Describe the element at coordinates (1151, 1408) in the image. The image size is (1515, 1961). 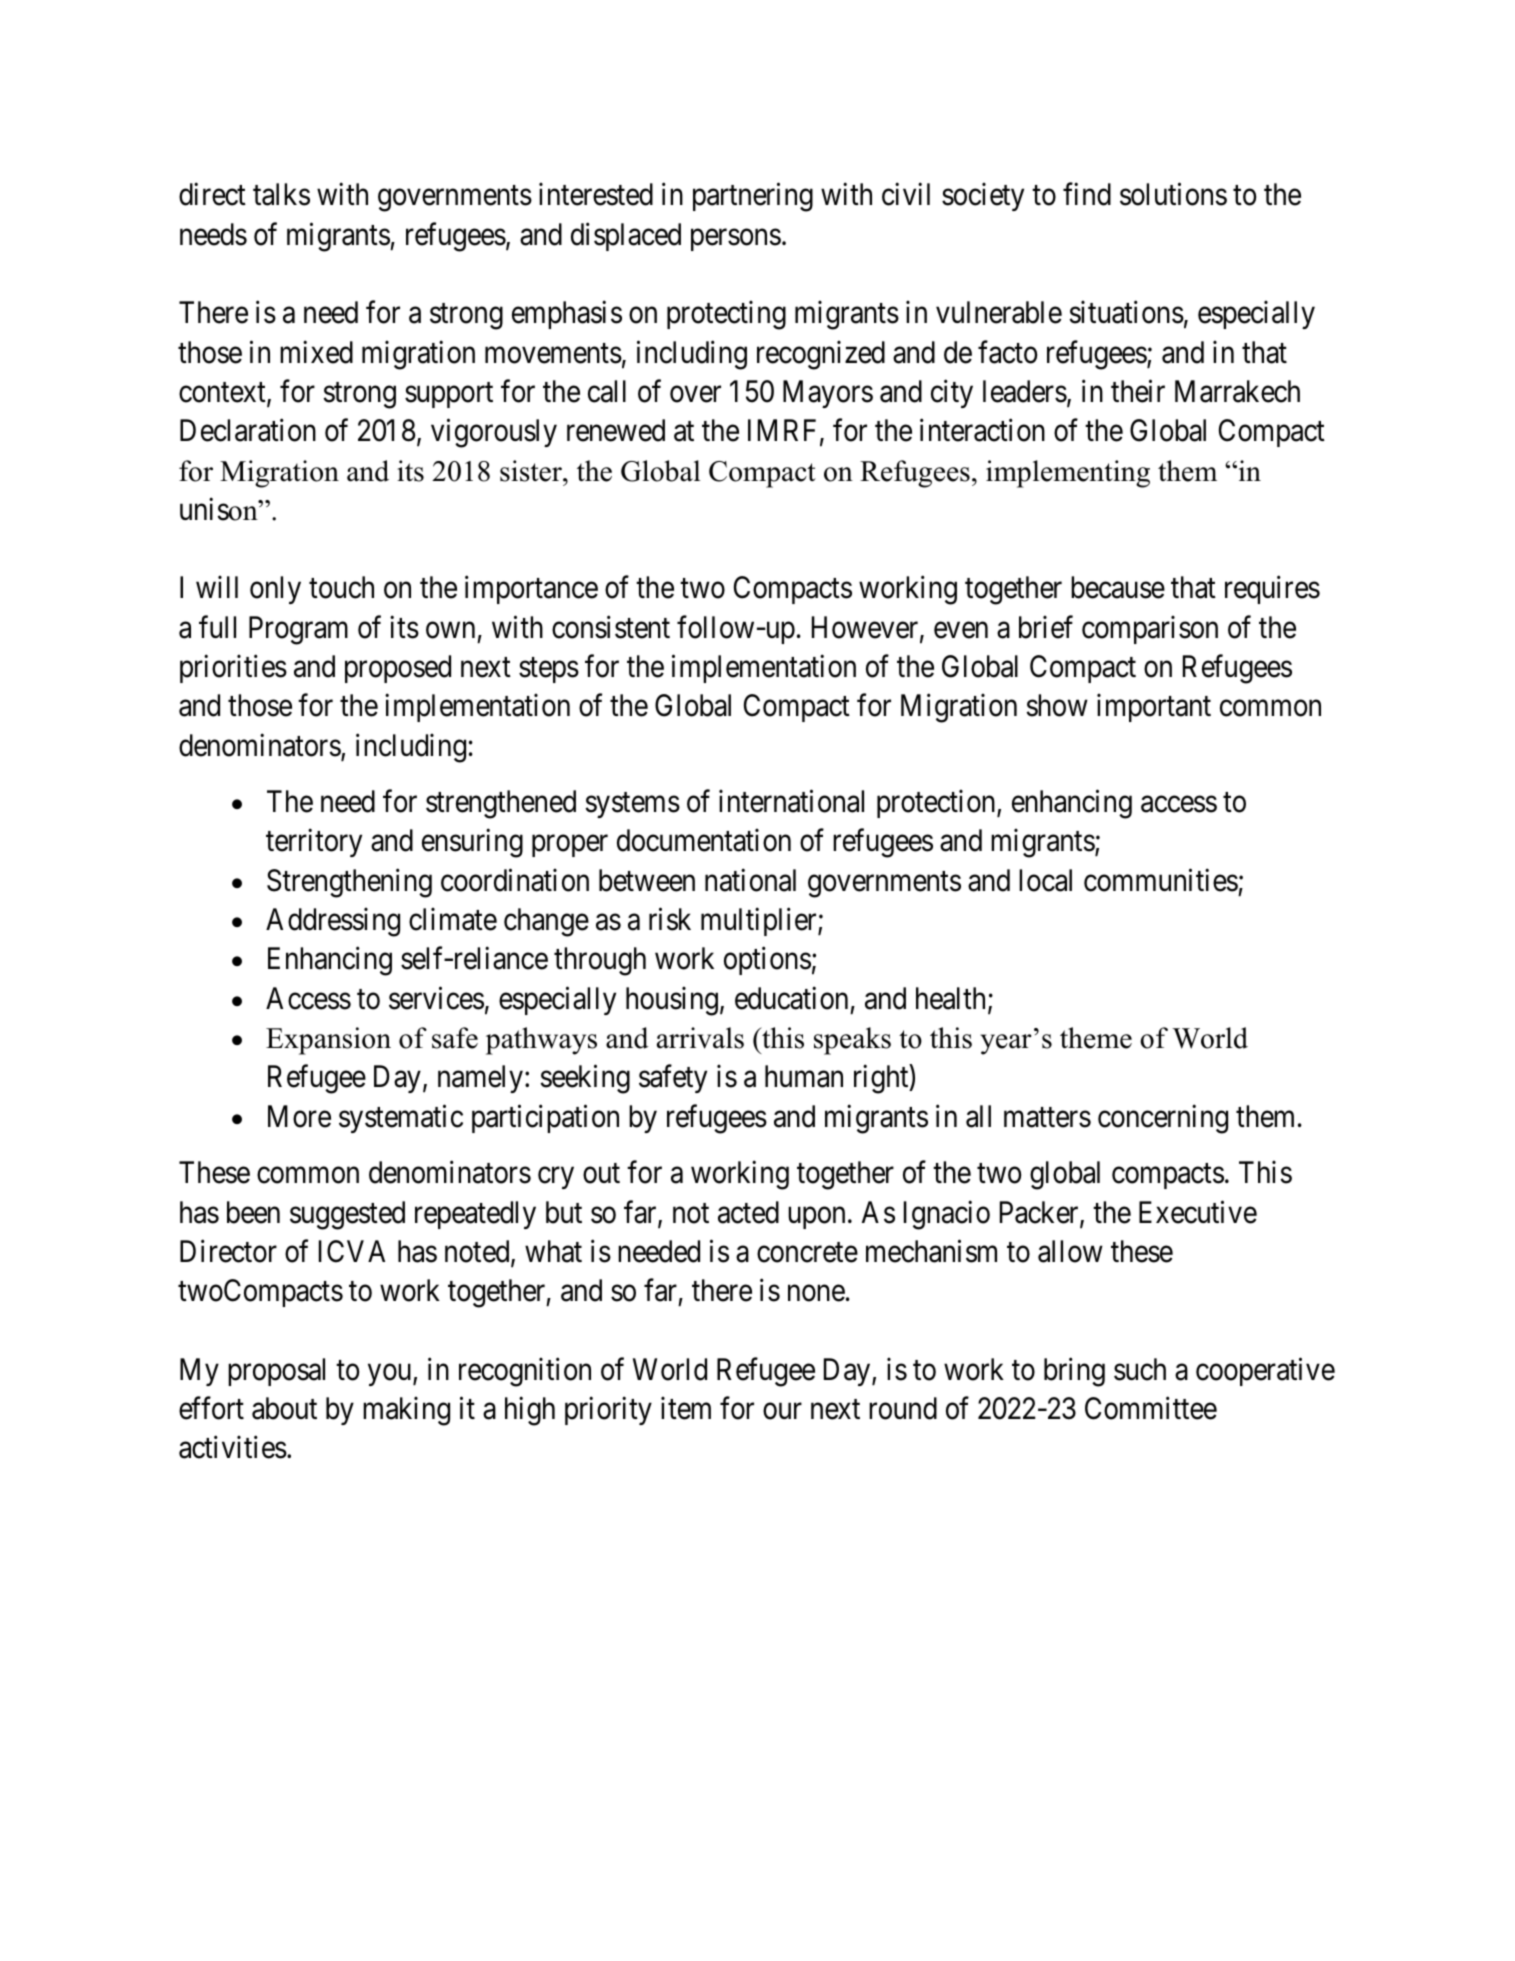
I see `Committee` at that location.
